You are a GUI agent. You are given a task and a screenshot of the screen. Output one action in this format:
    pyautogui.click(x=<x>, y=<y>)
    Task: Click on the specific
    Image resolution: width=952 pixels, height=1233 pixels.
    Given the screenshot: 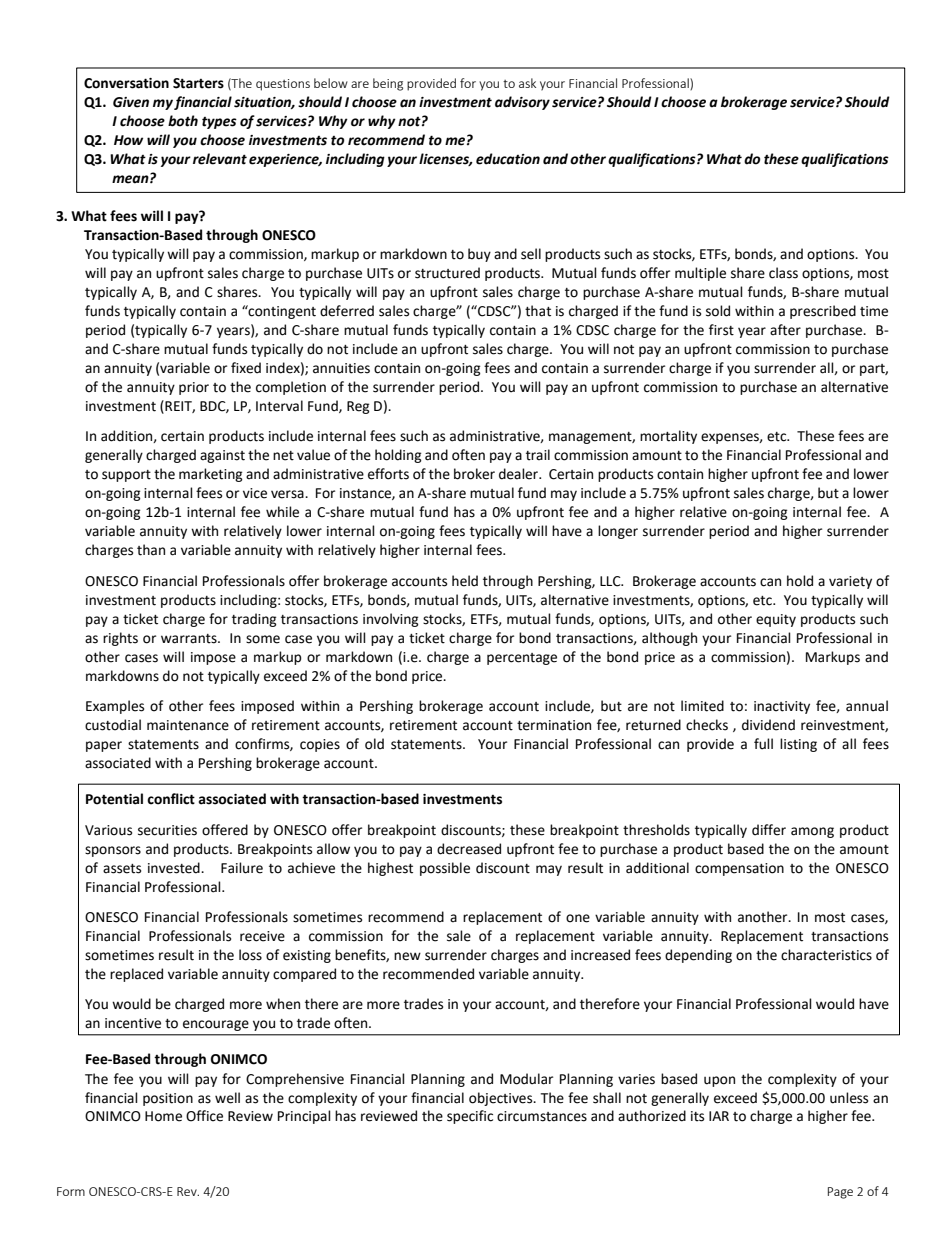 What is the action you would take?
    pyautogui.click(x=470, y=1117)
